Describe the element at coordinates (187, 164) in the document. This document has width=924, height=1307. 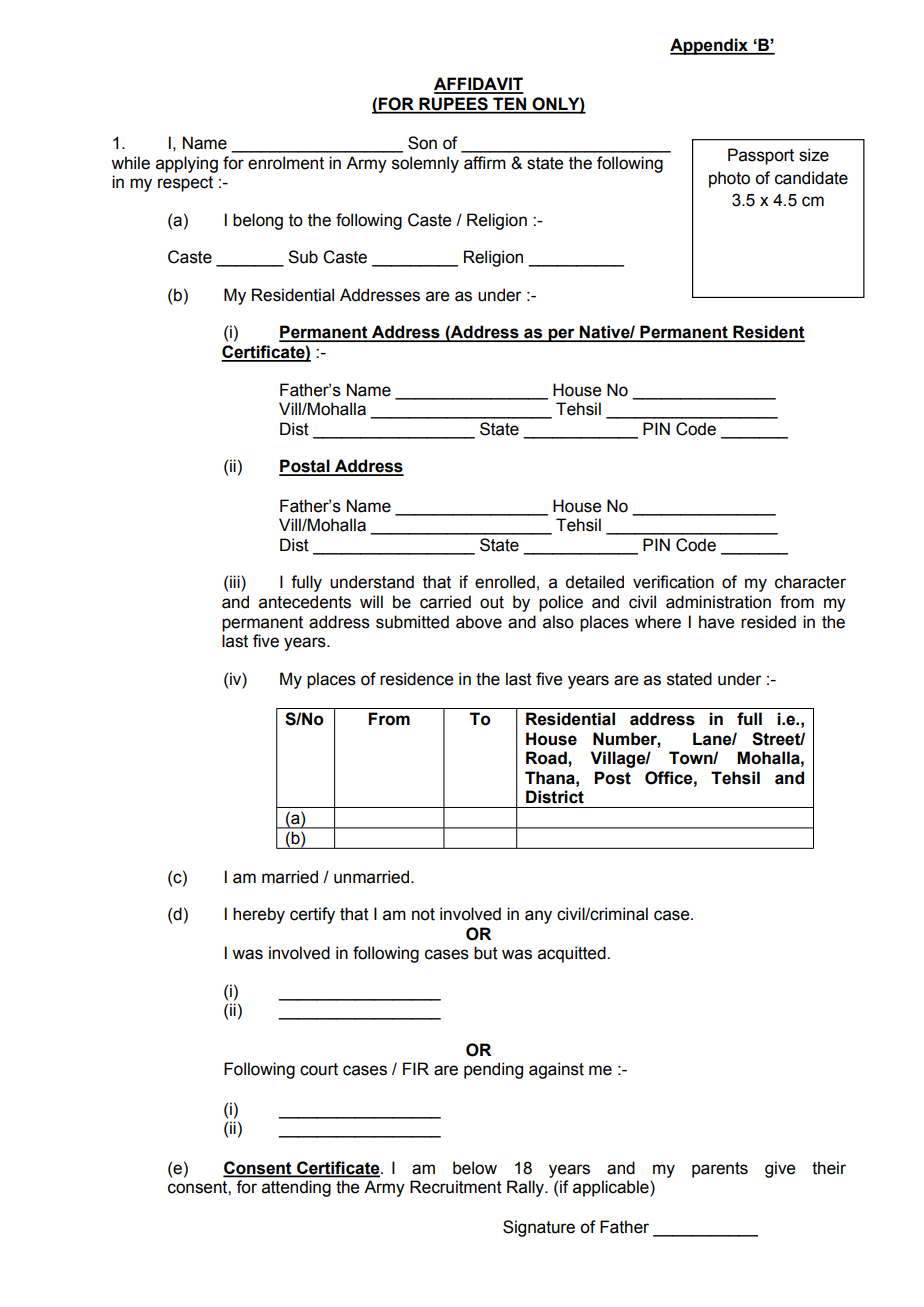
I see `applying` at that location.
